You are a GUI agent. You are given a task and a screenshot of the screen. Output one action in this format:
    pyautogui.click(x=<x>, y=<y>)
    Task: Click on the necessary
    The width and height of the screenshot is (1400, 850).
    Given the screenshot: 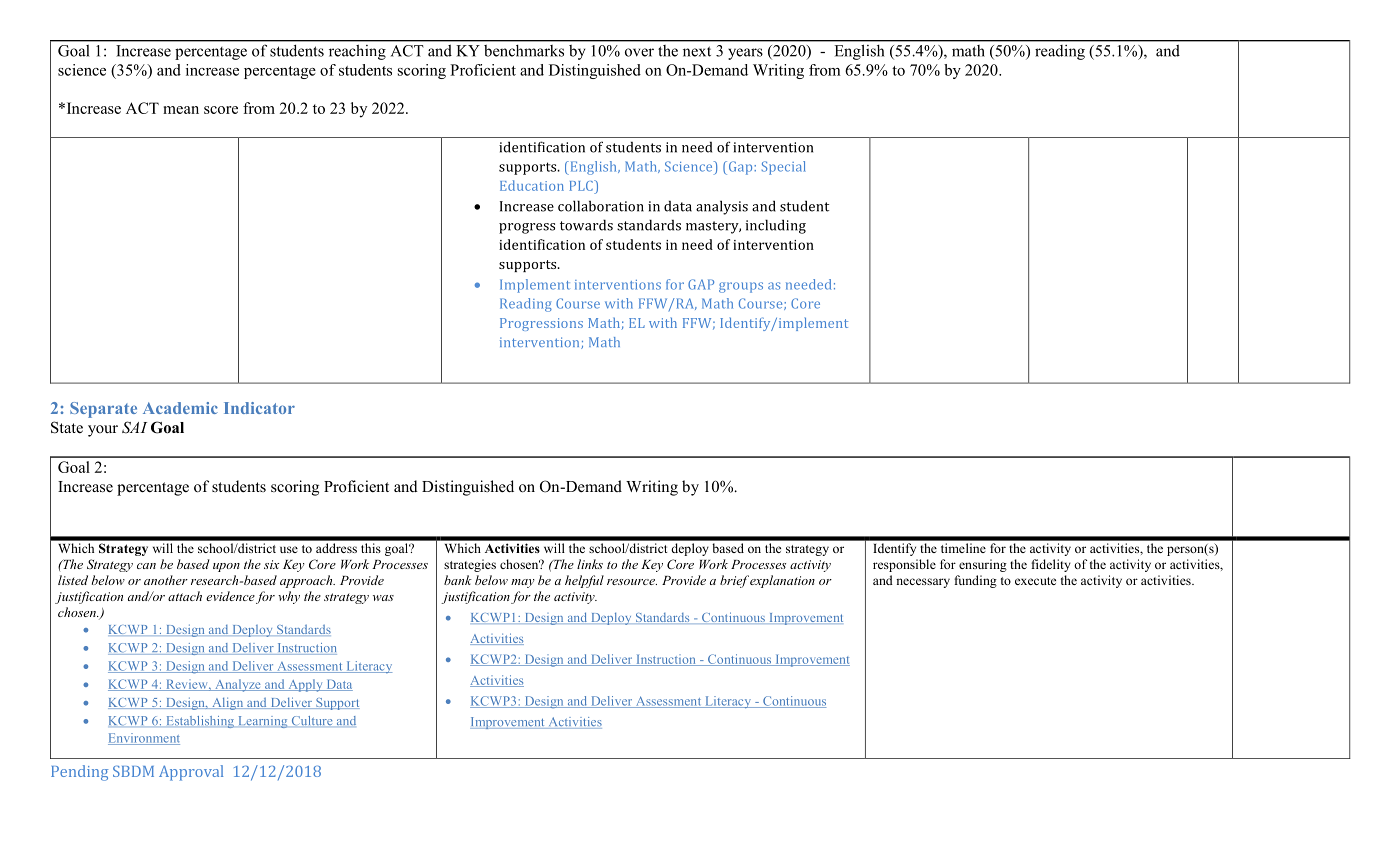 What is the action you would take?
    pyautogui.click(x=923, y=583)
